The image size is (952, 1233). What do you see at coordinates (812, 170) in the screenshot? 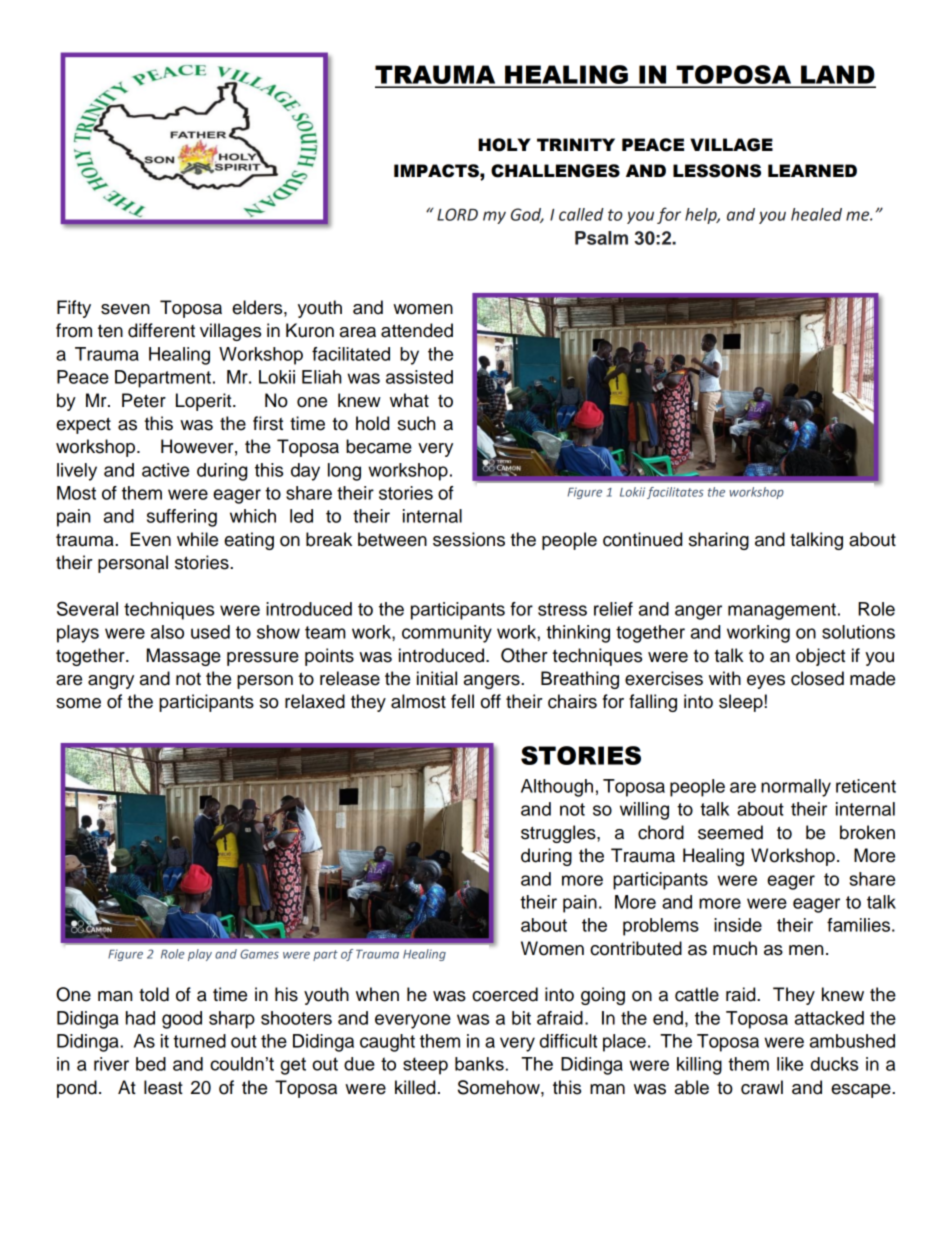
I see `LEARNED` at bounding box center [812, 170].
